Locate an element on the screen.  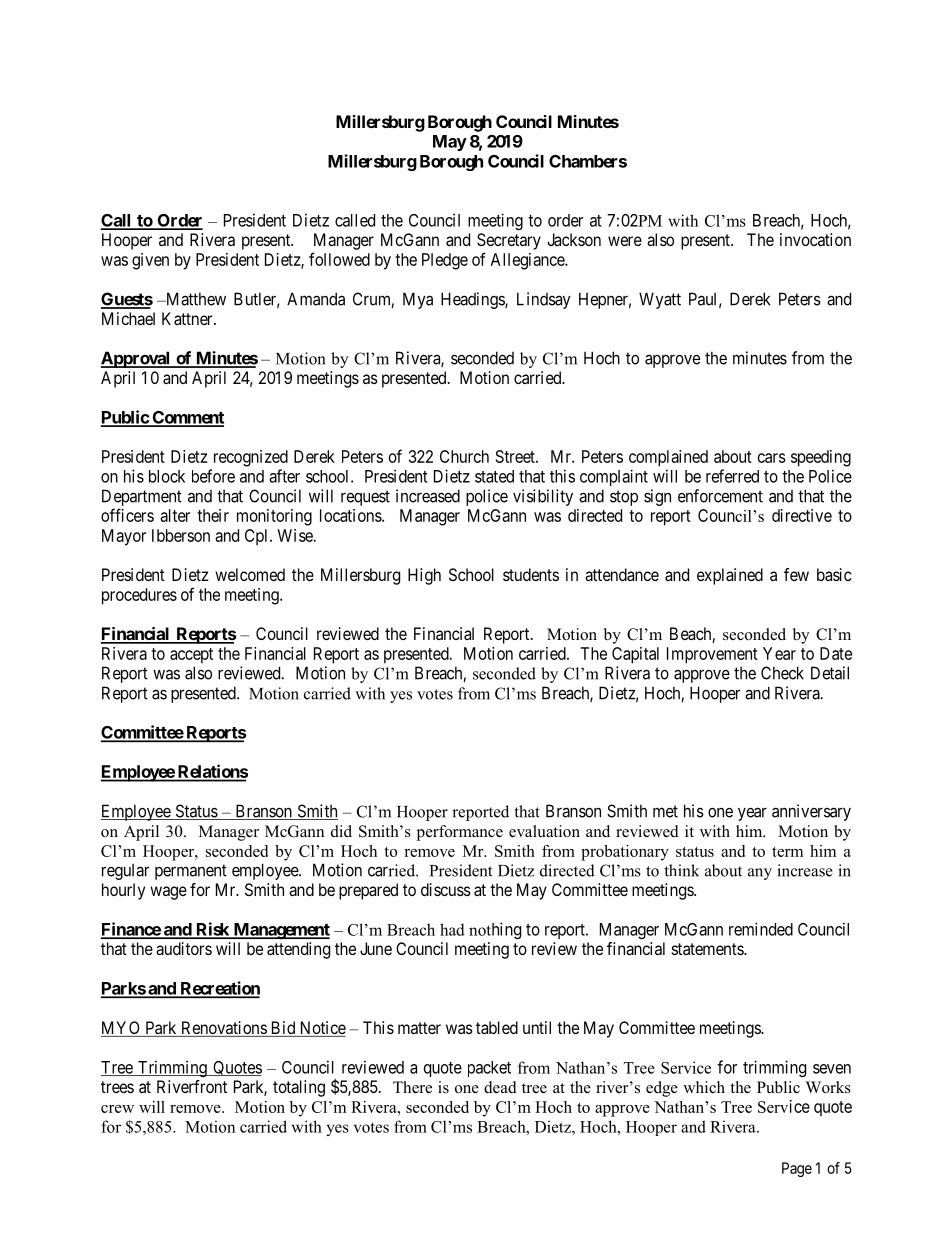
explained is located at coordinates (730, 576).
